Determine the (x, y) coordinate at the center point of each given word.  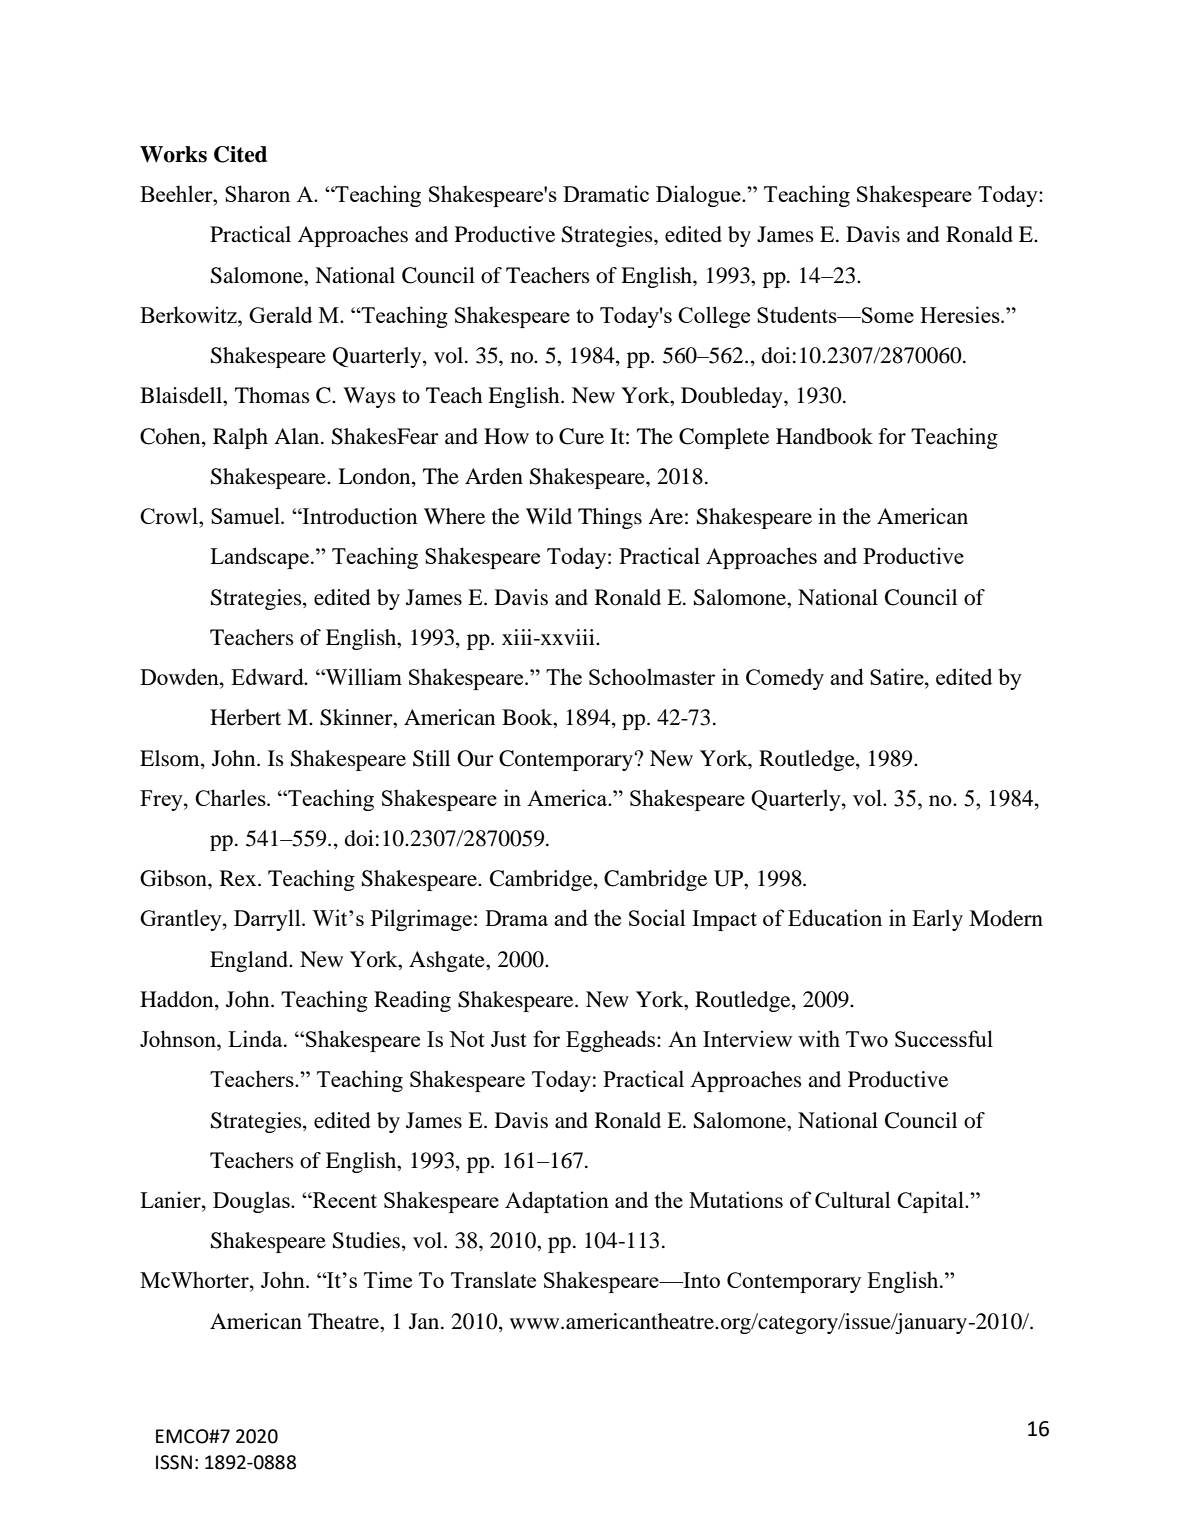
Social (657, 917)
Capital (931, 1202)
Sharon (257, 193)
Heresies (961, 314)
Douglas (252, 1202)
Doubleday (733, 397)
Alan (298, 436)
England (250, 961)
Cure (581, 436)
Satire (898, 676)
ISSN (174, 1462)
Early (937, 920)
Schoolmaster (652, 676)
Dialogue (699, 196)
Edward (268, 676)
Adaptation (557, 1202)
